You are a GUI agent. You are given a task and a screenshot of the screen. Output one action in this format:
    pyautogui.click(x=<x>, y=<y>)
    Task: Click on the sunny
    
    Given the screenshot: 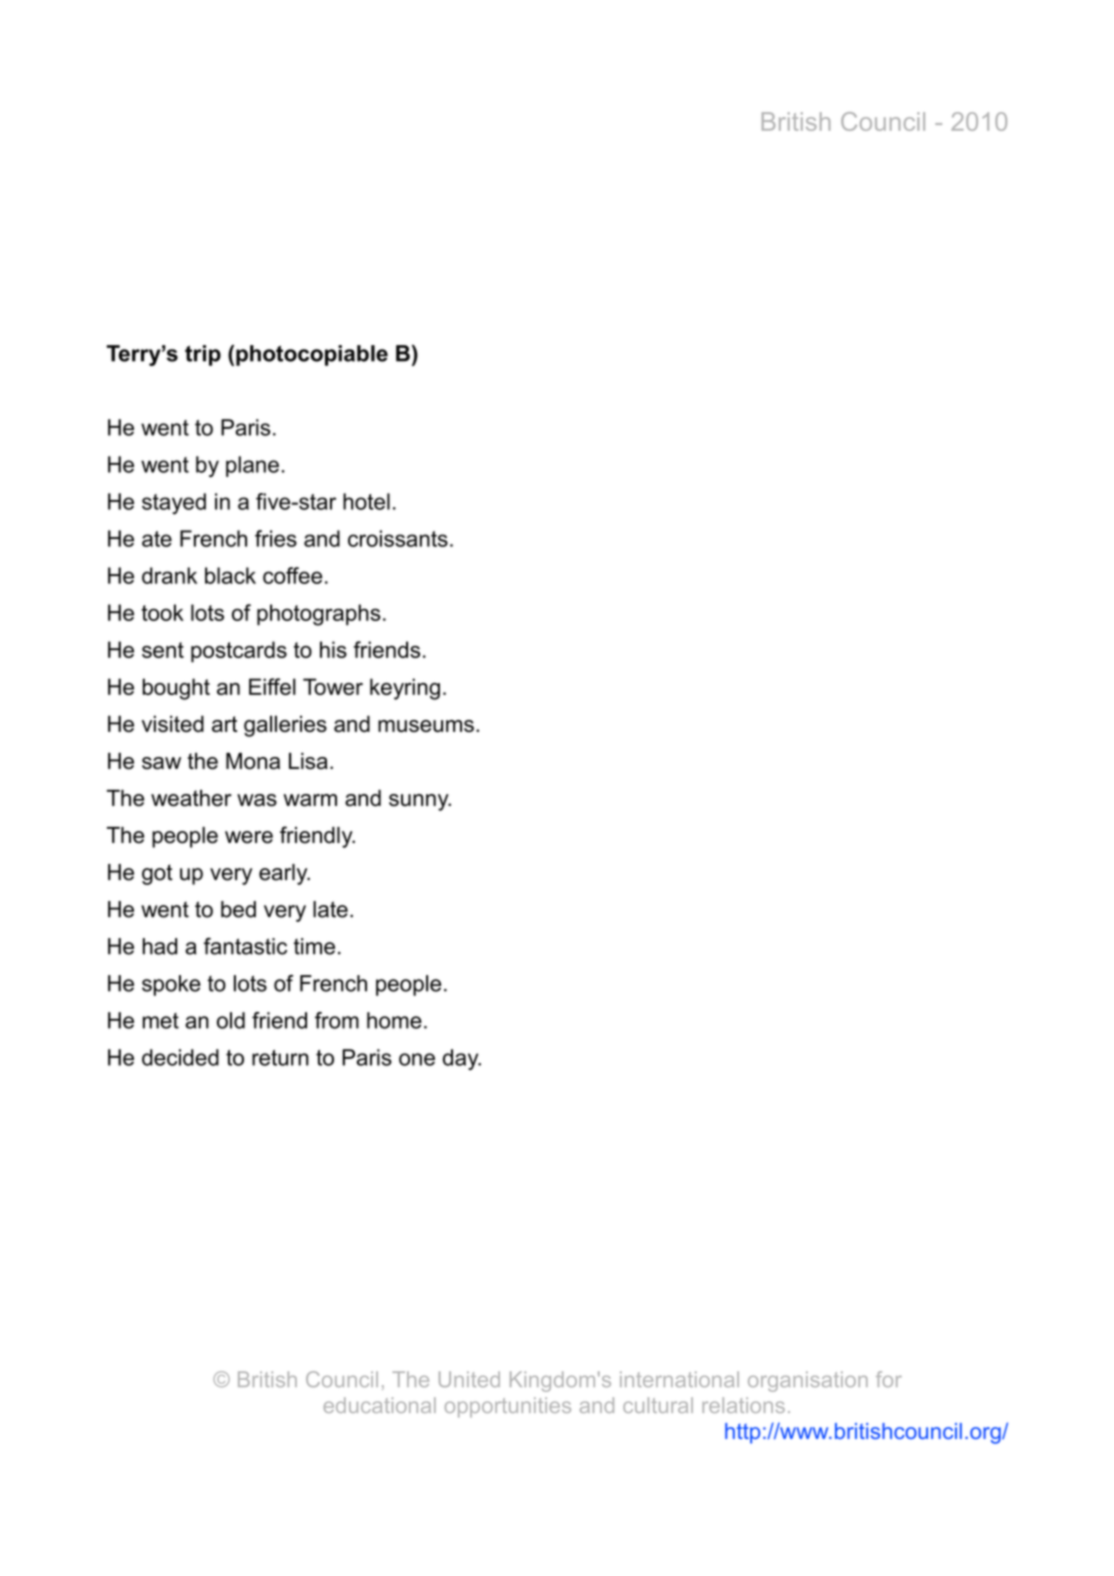 What is the action you would take?
    pyautogui.click(x=420, y=802)
